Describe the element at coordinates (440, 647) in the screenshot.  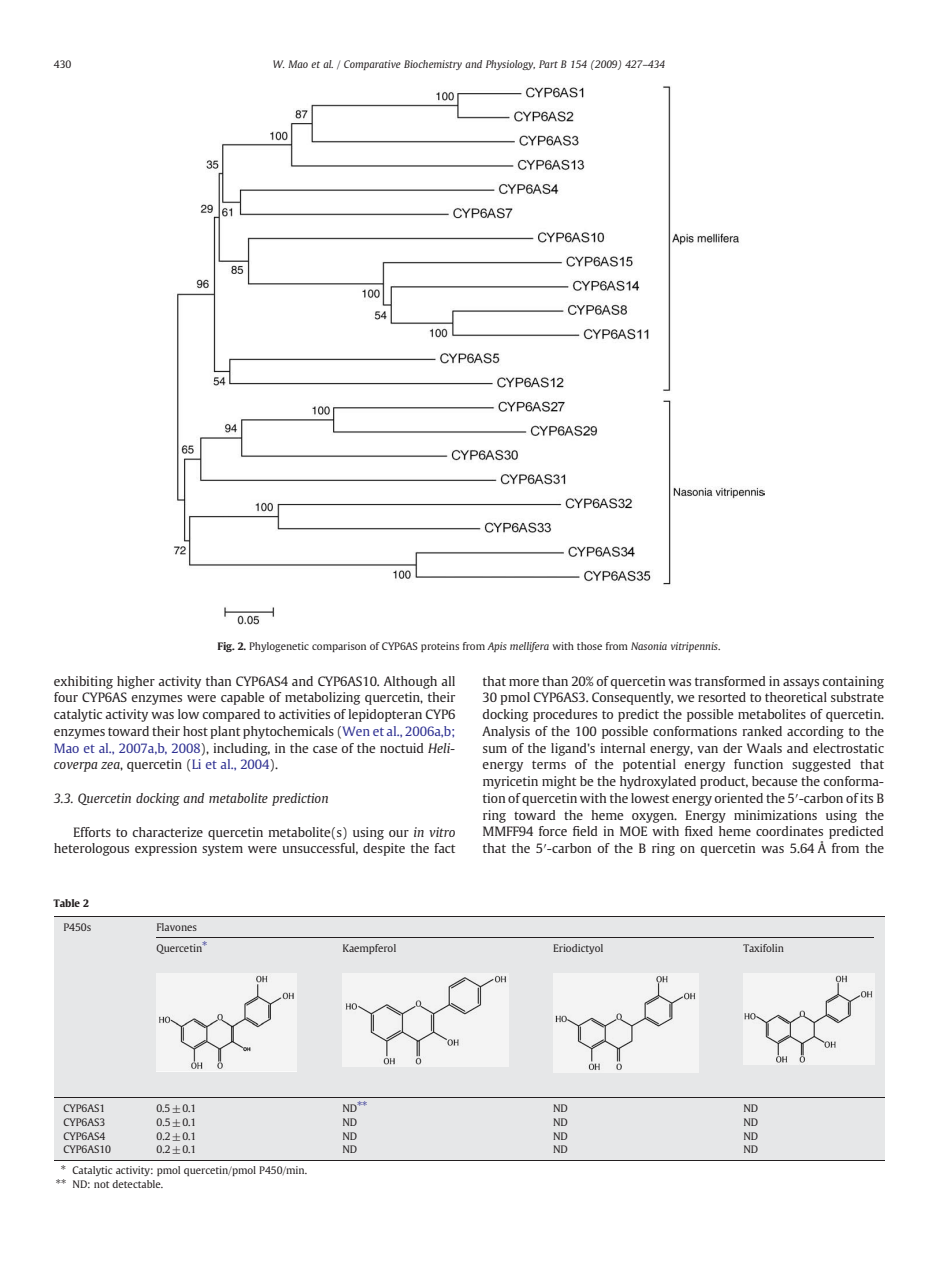
I see `proteins` at that location.
